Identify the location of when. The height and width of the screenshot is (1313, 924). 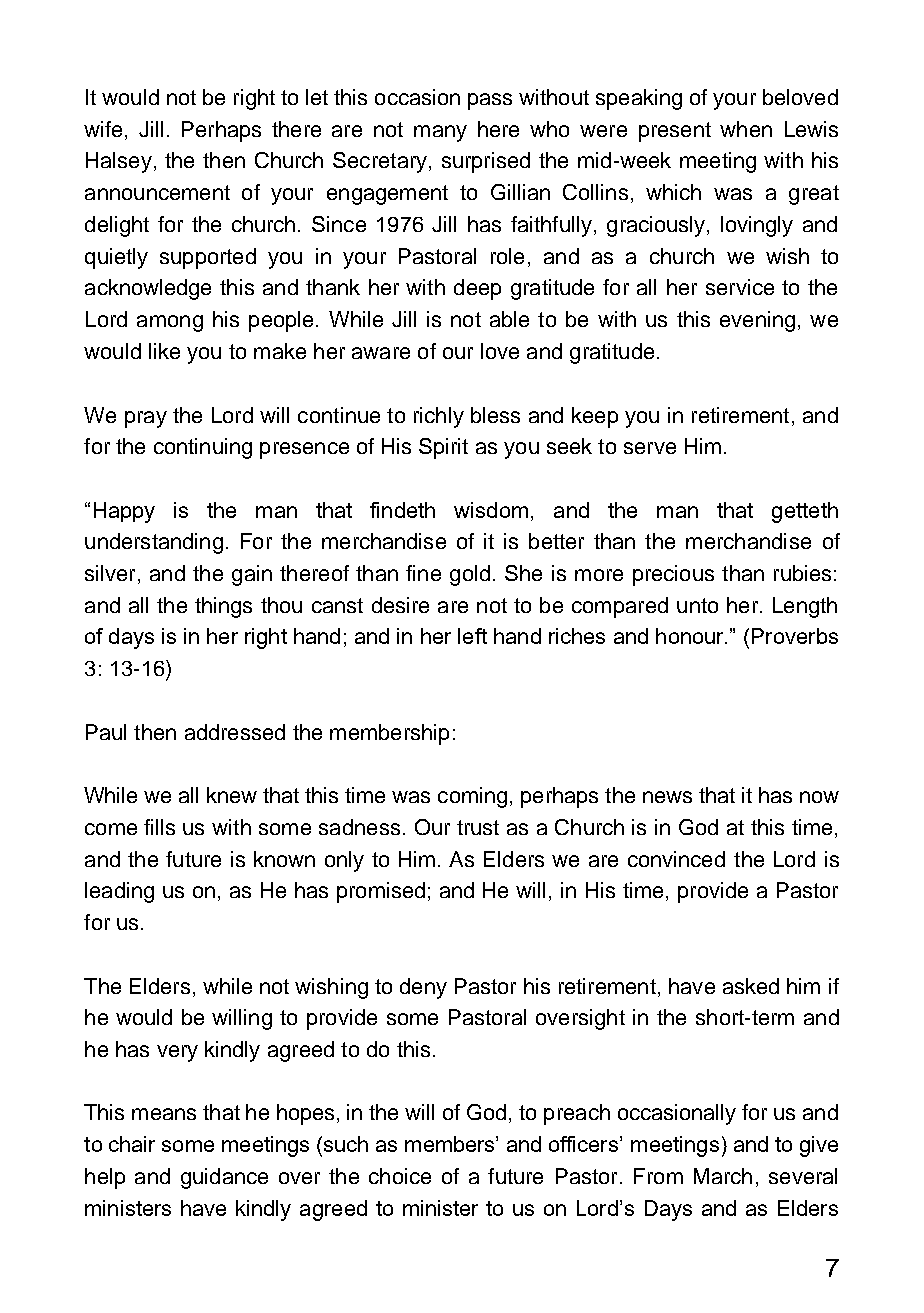
(746, 129).
